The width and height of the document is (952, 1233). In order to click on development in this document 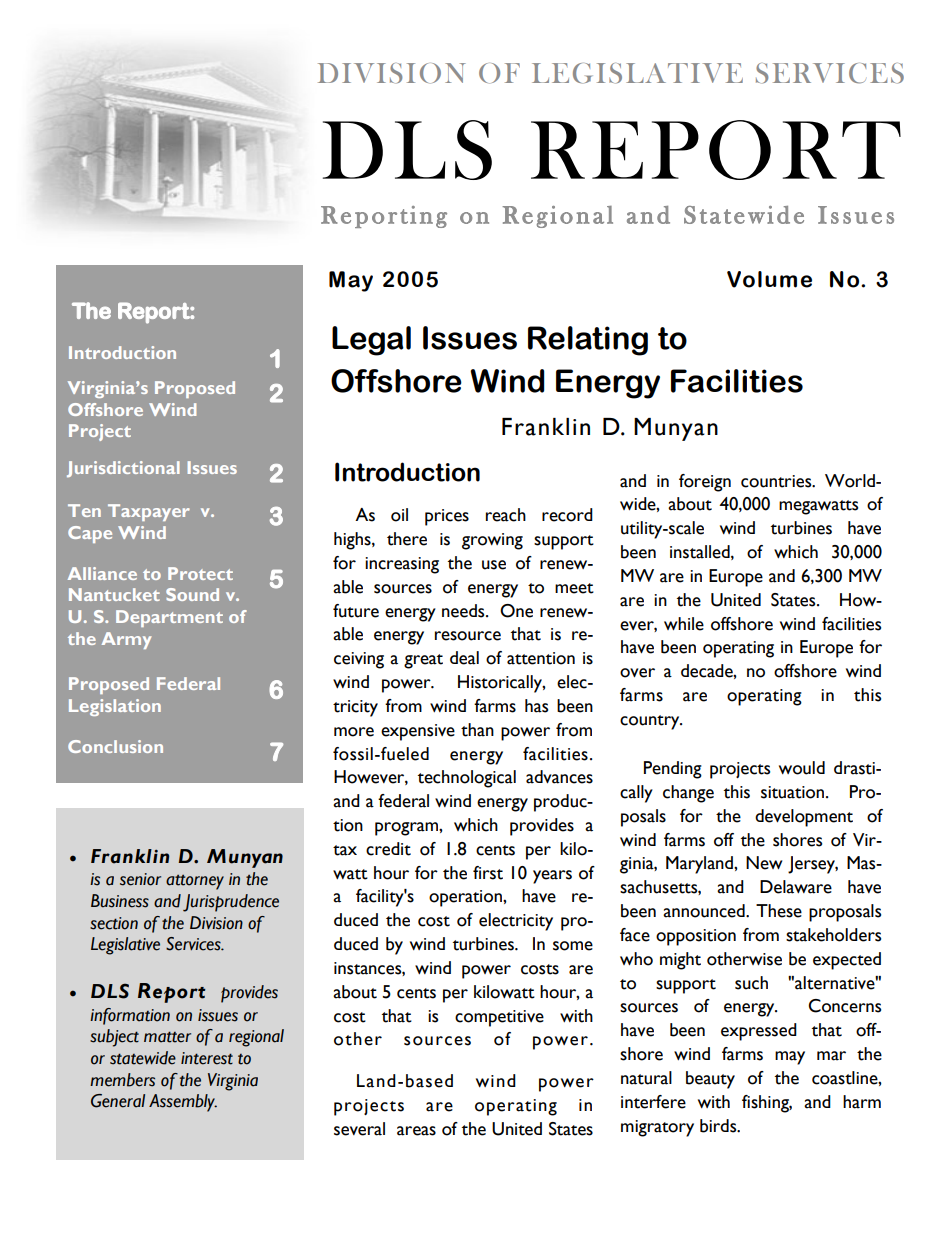, I will do `click(804, 818)`.
